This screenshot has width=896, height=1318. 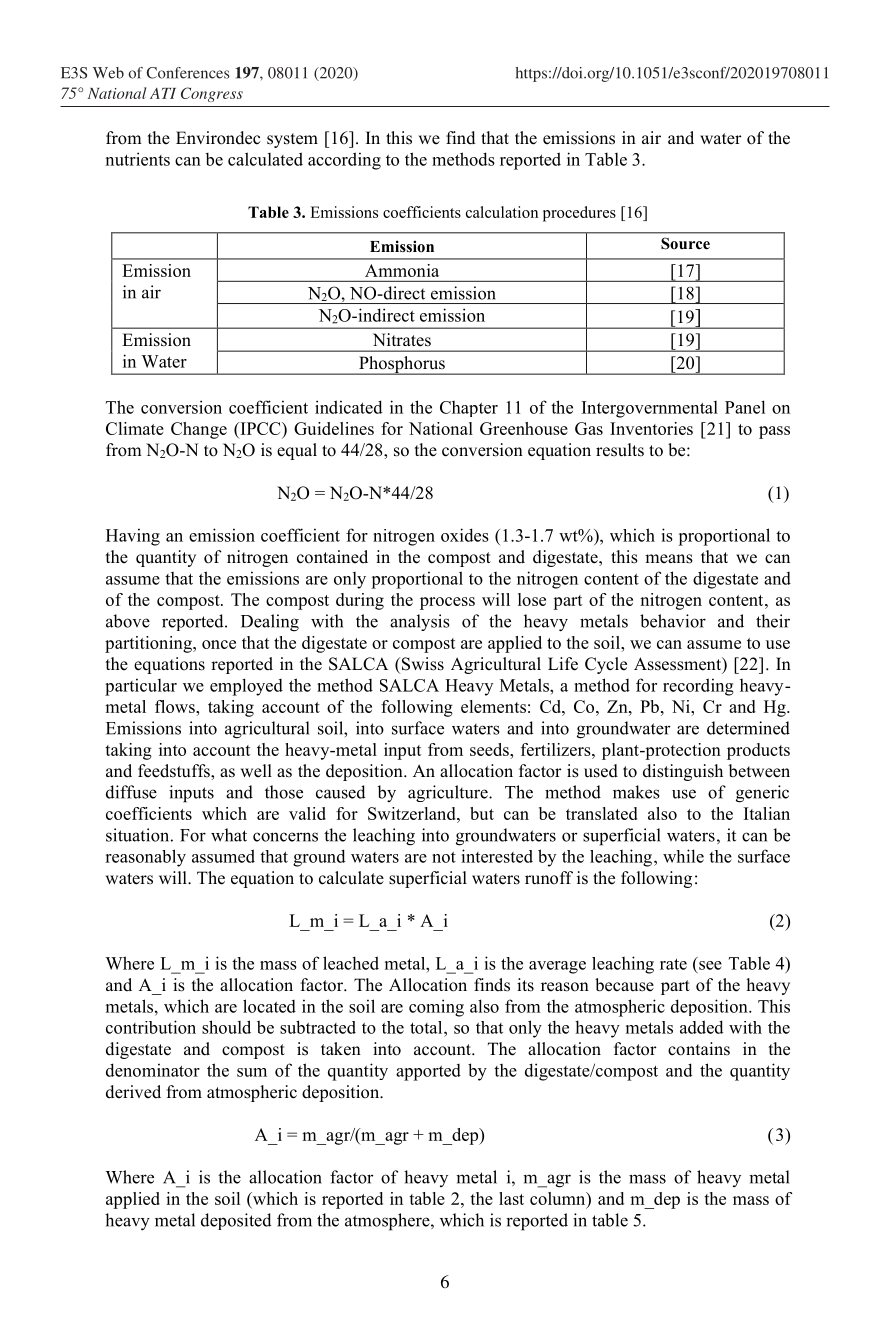 I want to click on column, so click(x=559, y=1200).
